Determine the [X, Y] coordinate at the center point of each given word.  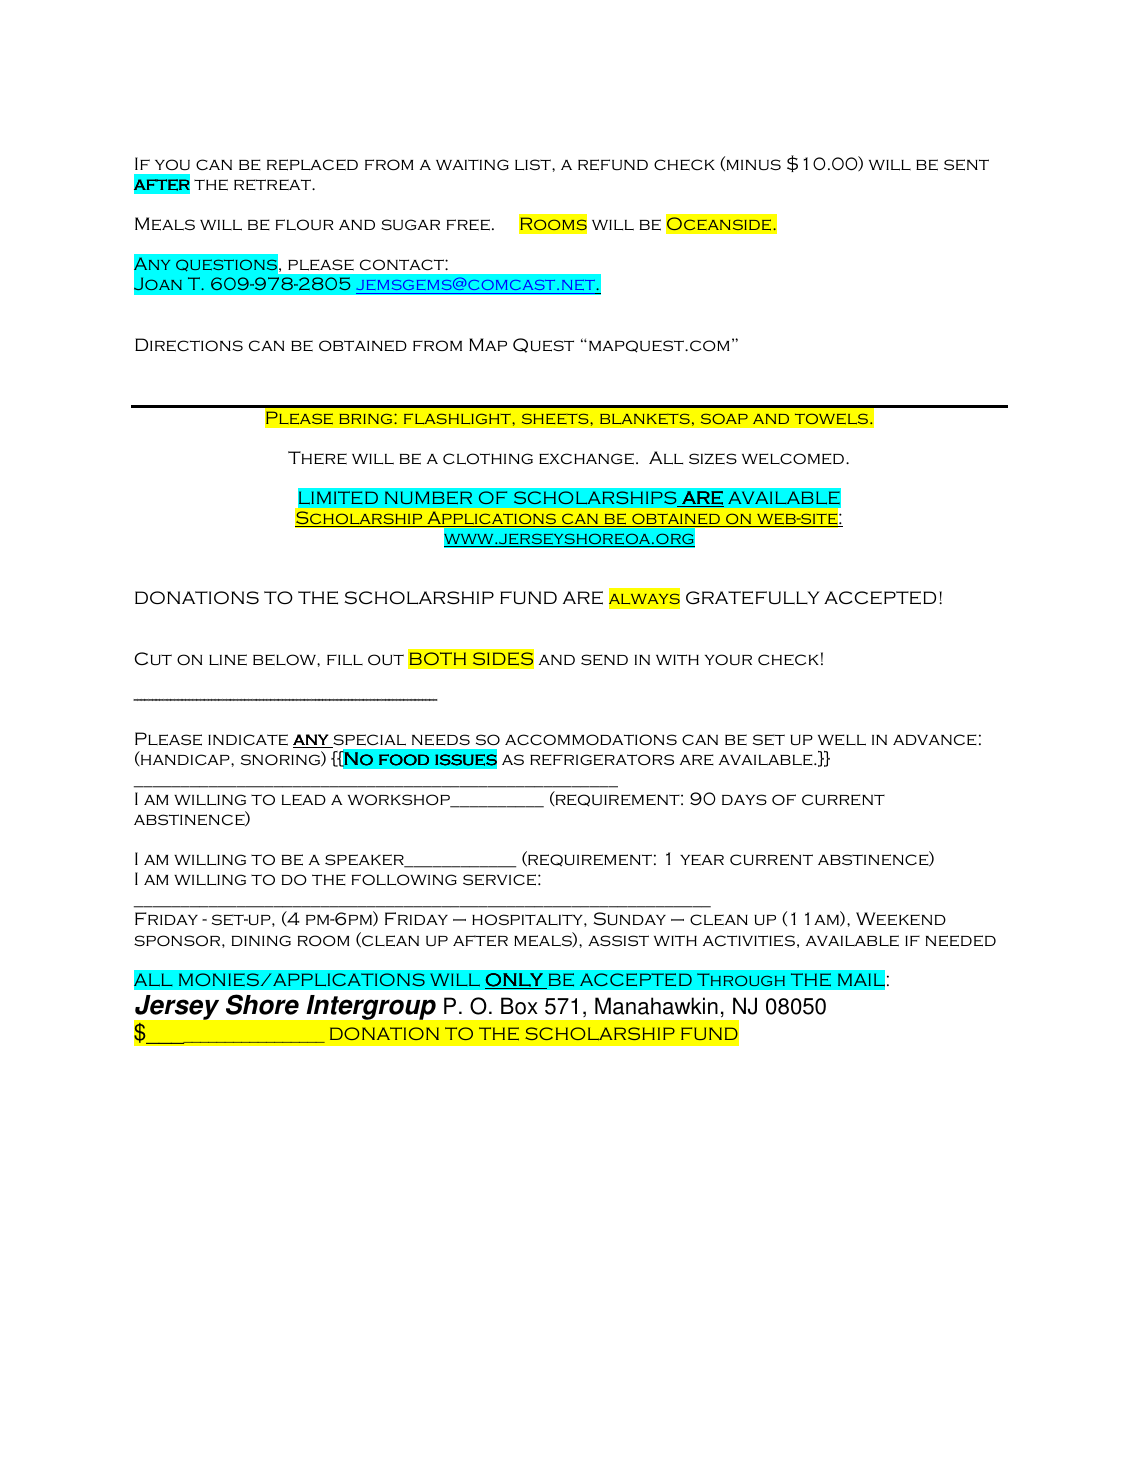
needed [961, 941]
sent [966, 165]
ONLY [515, 981]
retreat [273, 185]
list [534, 164]
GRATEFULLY [753, 598]
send [604, 660]
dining [261, 941]
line [228, 660]
